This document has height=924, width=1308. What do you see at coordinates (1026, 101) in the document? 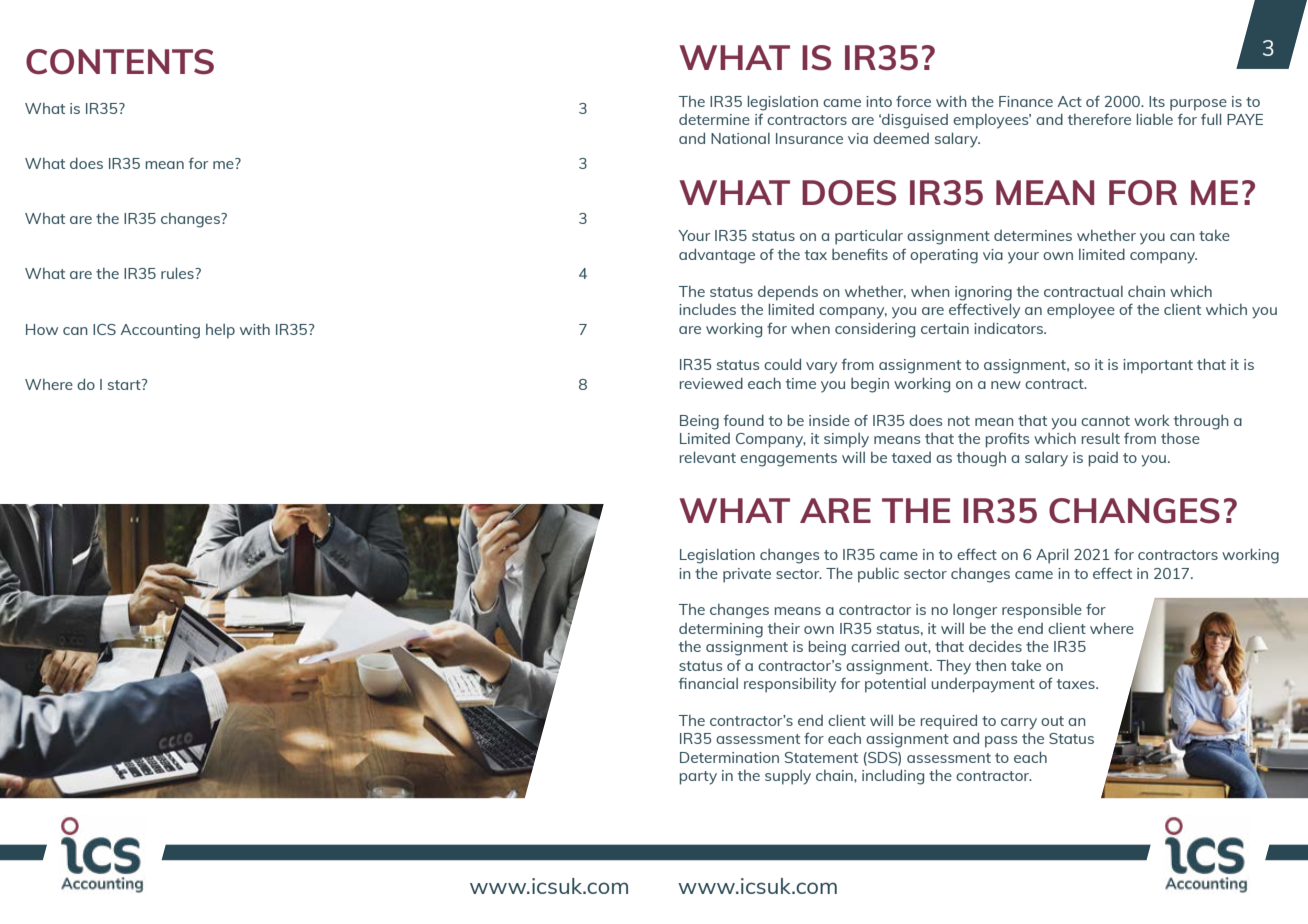
I see `Finance` at bounding box center [1026, 101].
